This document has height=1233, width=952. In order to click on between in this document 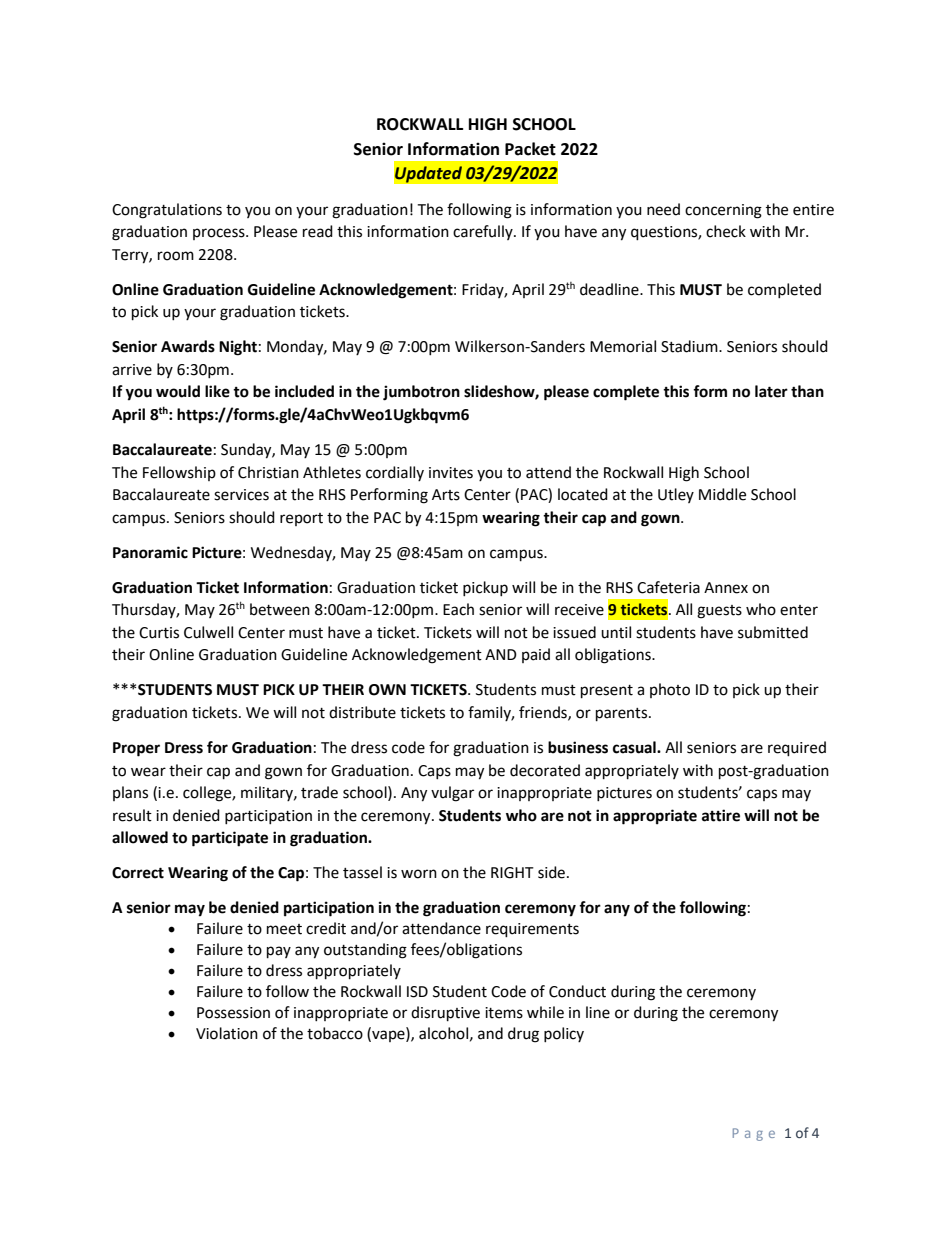, I will do `click(280, 609)`.
